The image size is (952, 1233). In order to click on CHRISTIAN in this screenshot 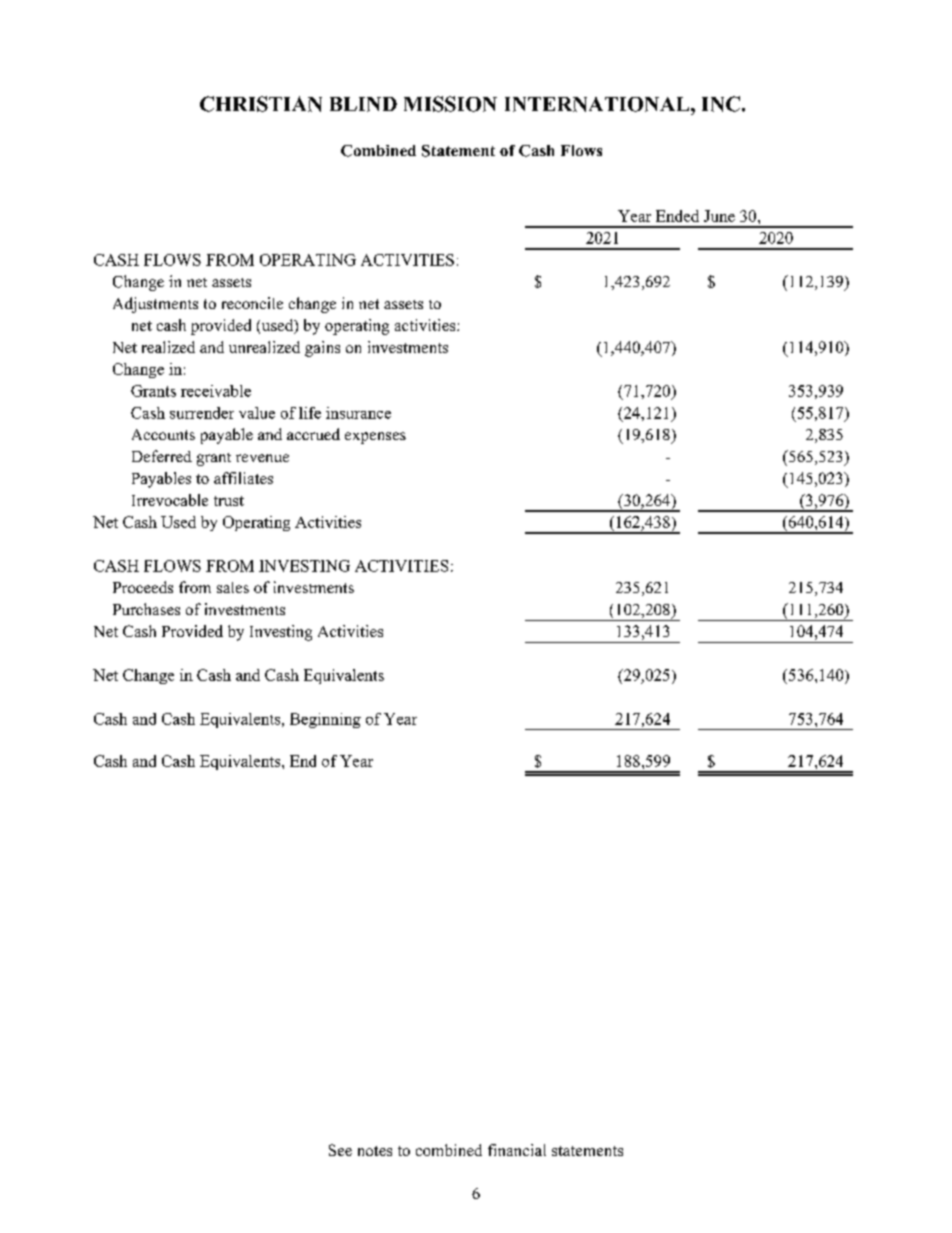, I will do `click(261, 104)`.
